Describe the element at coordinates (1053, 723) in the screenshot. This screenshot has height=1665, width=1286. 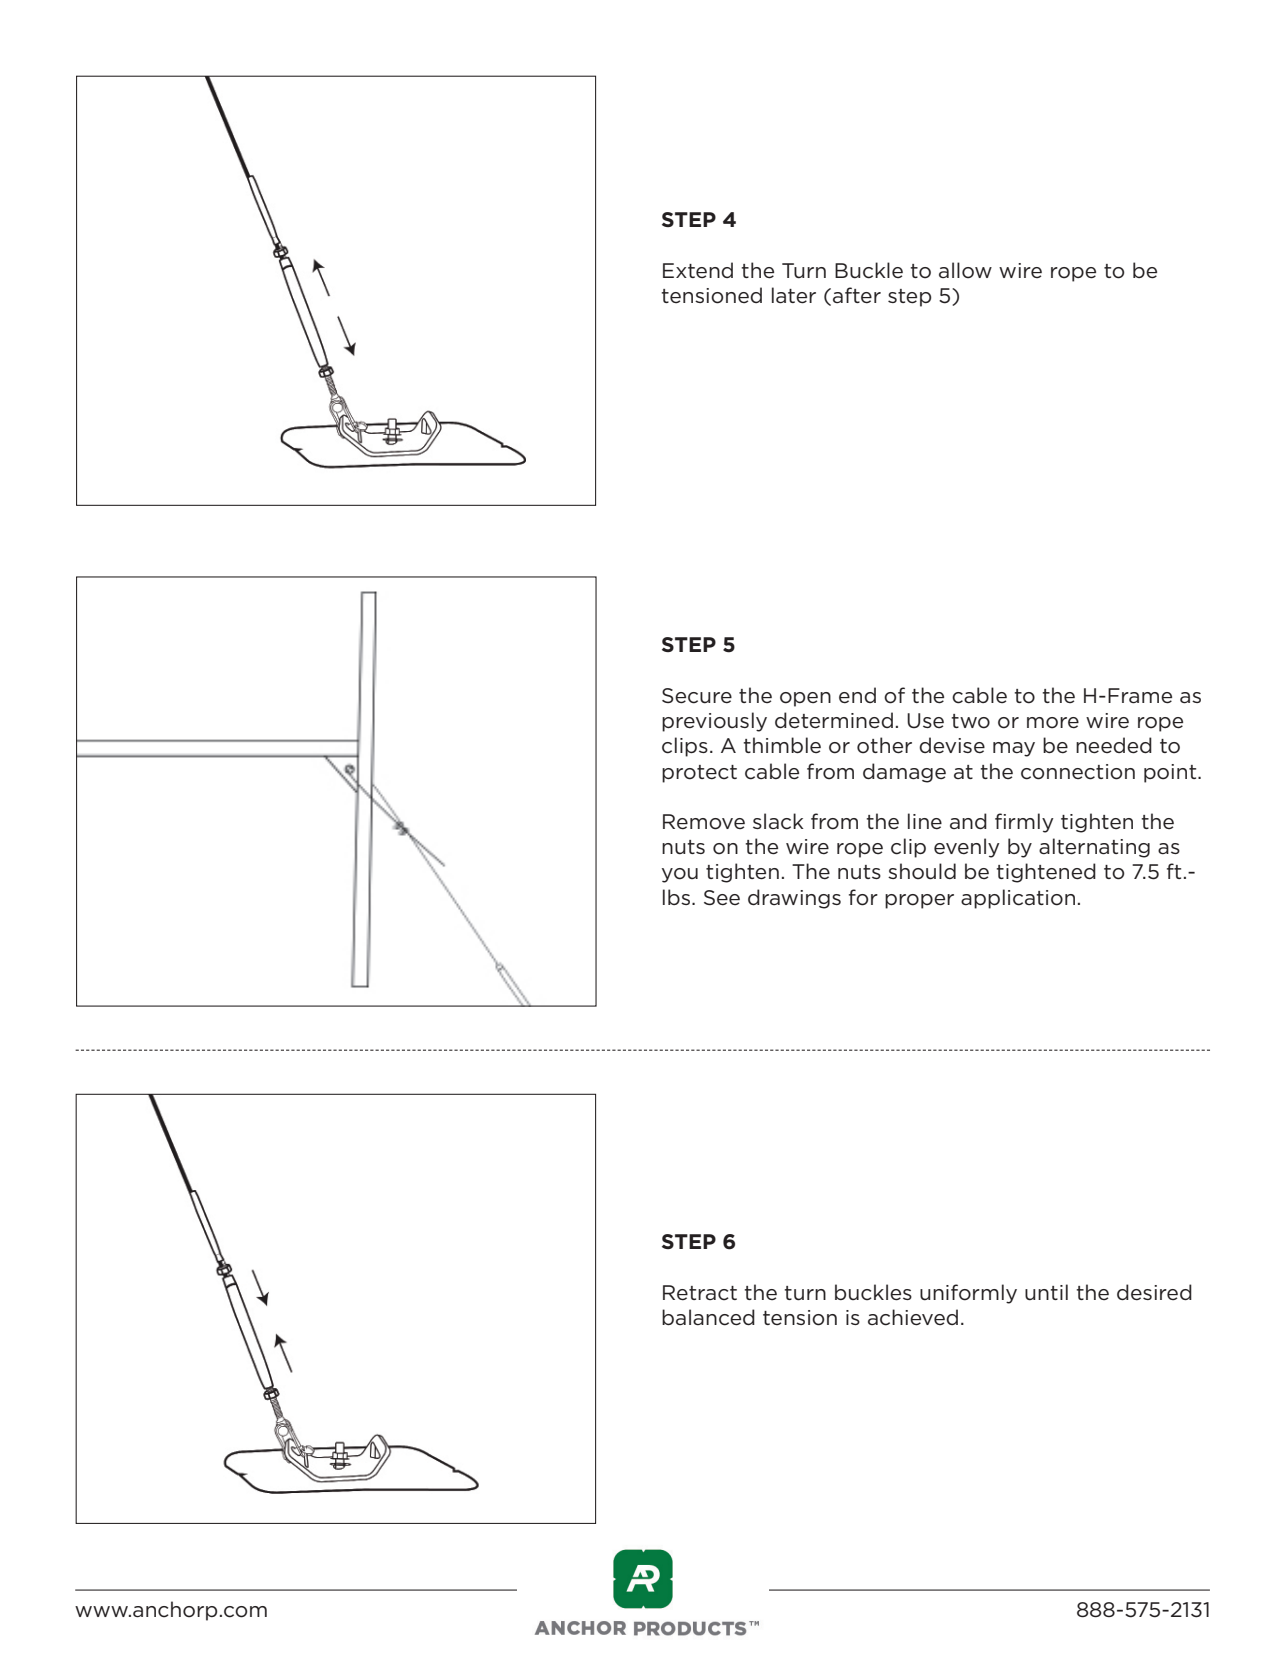
I see `more` at that location.
